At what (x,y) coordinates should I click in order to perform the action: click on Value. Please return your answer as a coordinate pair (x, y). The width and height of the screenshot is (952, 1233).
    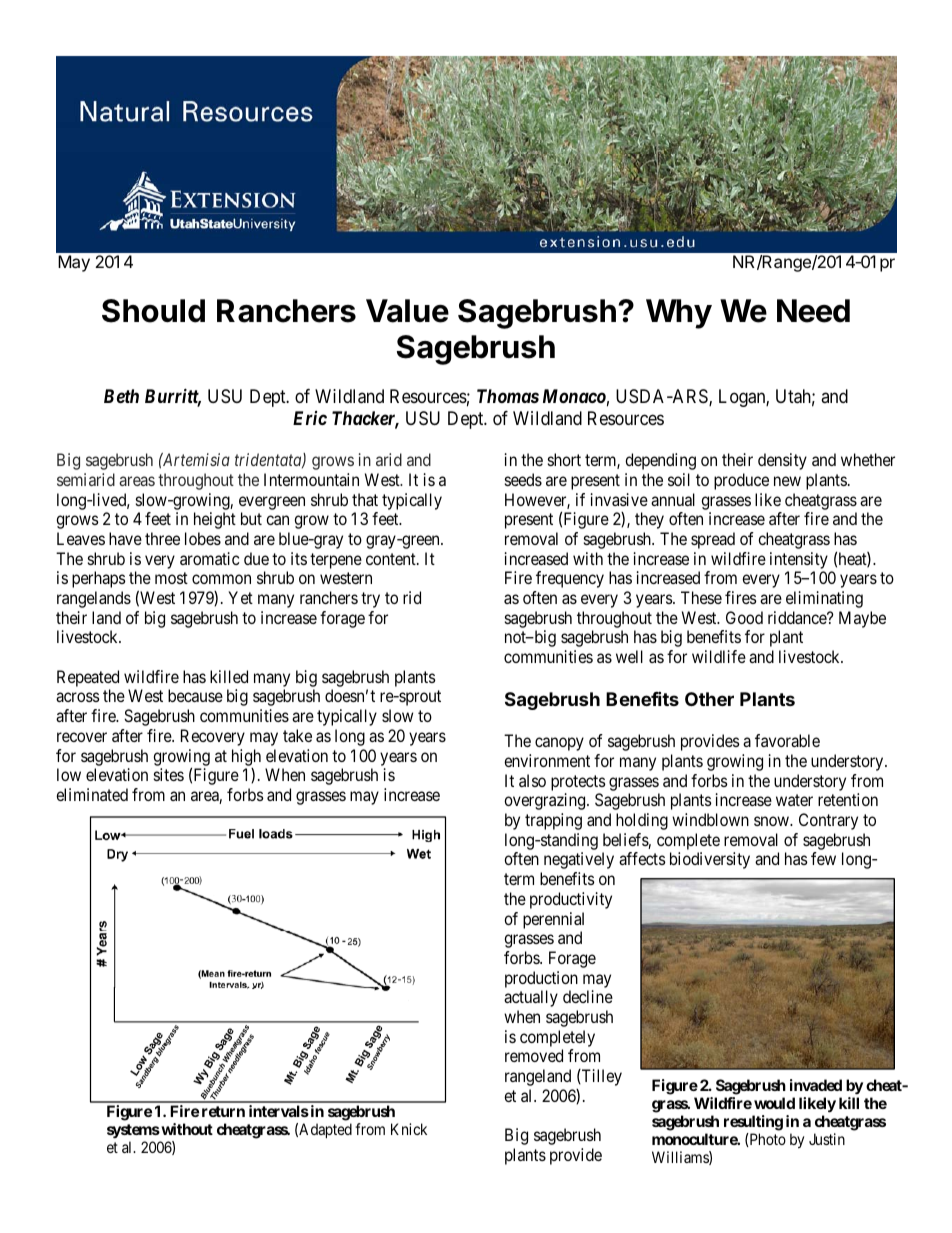
    Looking at the image, I should click on (407, 311).
